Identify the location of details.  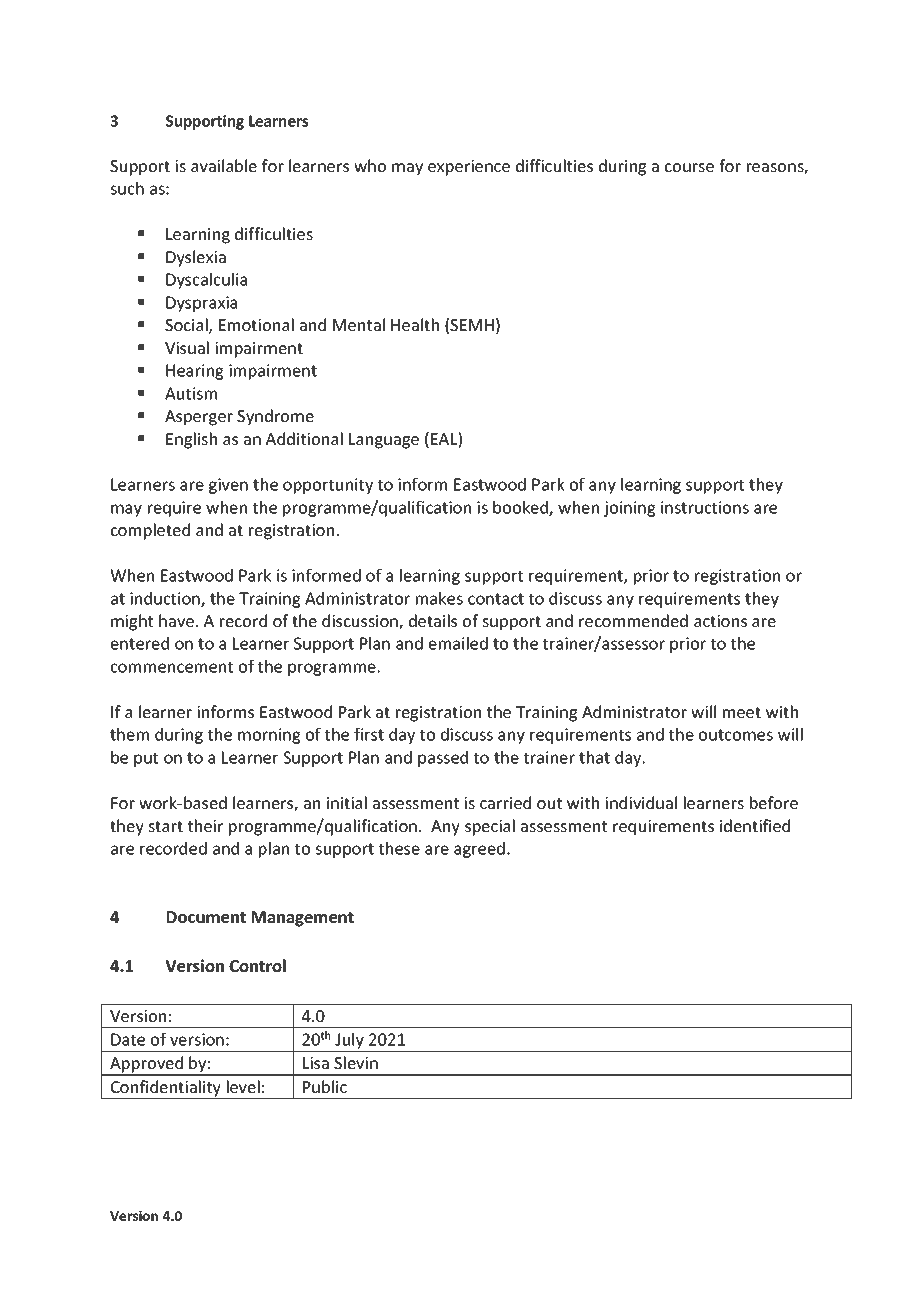
(433, 620).
